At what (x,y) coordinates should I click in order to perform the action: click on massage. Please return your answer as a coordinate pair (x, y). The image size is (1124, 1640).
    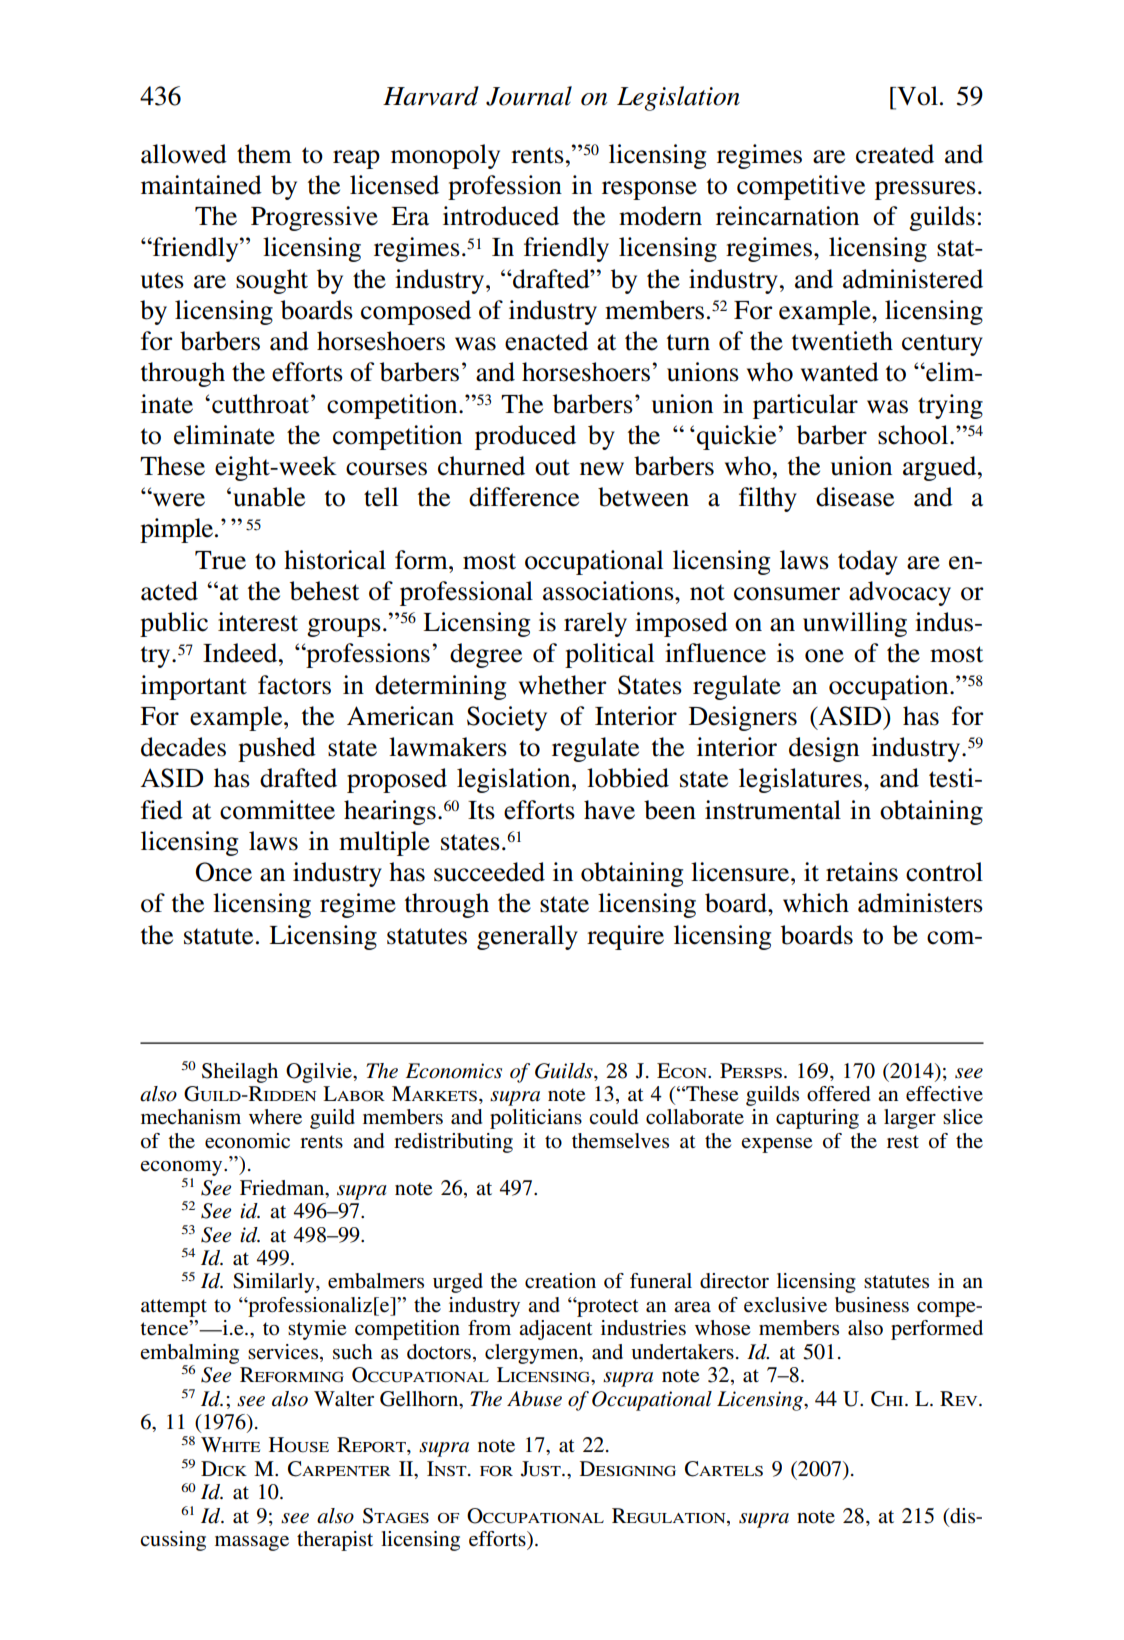
    Looking at the image, I should click on (252, 1543).
